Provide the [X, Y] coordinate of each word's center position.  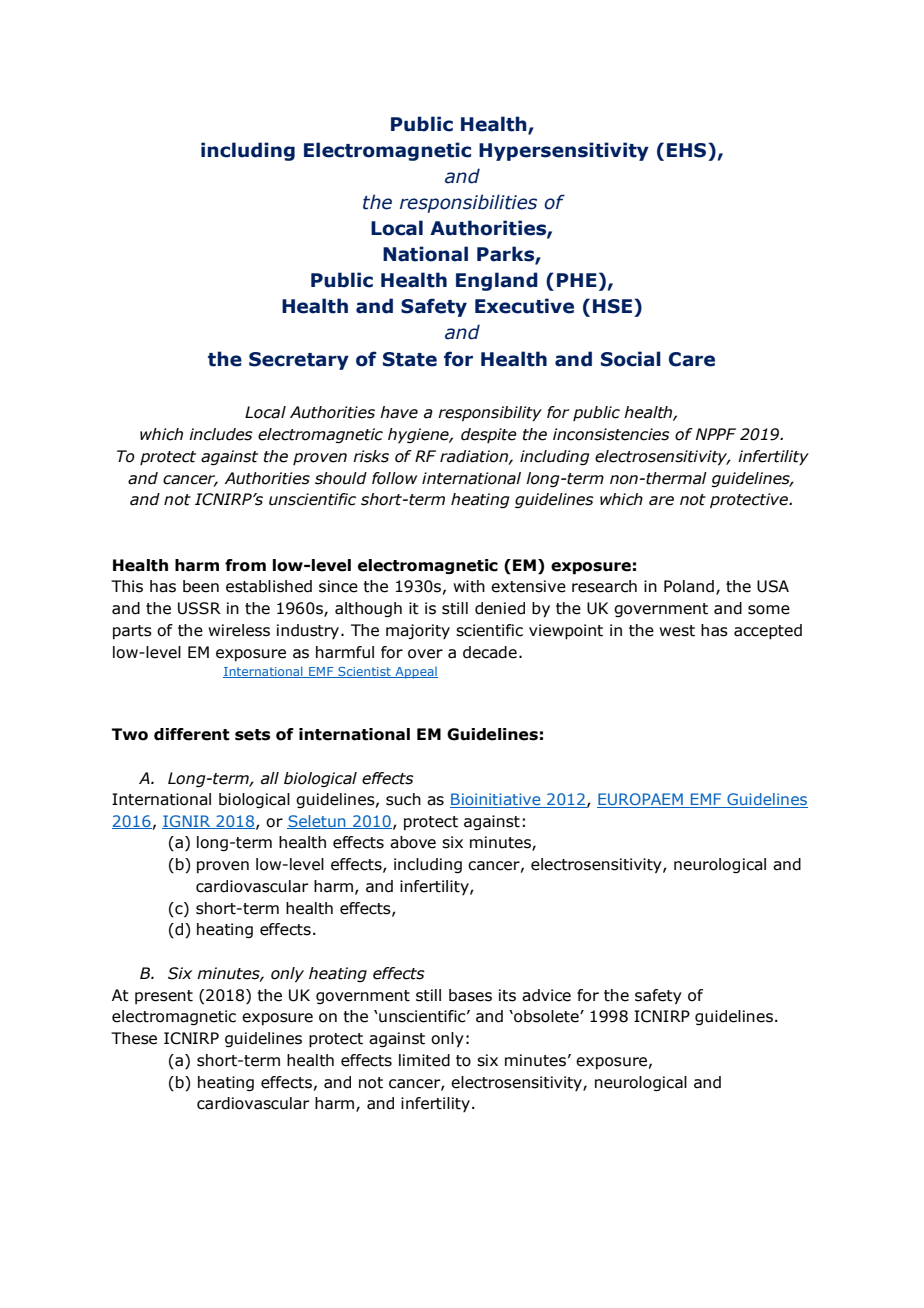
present [164, 997]
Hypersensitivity [564, 151]
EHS [686, 150]
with [469, 586]
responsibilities [468, 203]
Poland [689, 586]
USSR [199, 608]
